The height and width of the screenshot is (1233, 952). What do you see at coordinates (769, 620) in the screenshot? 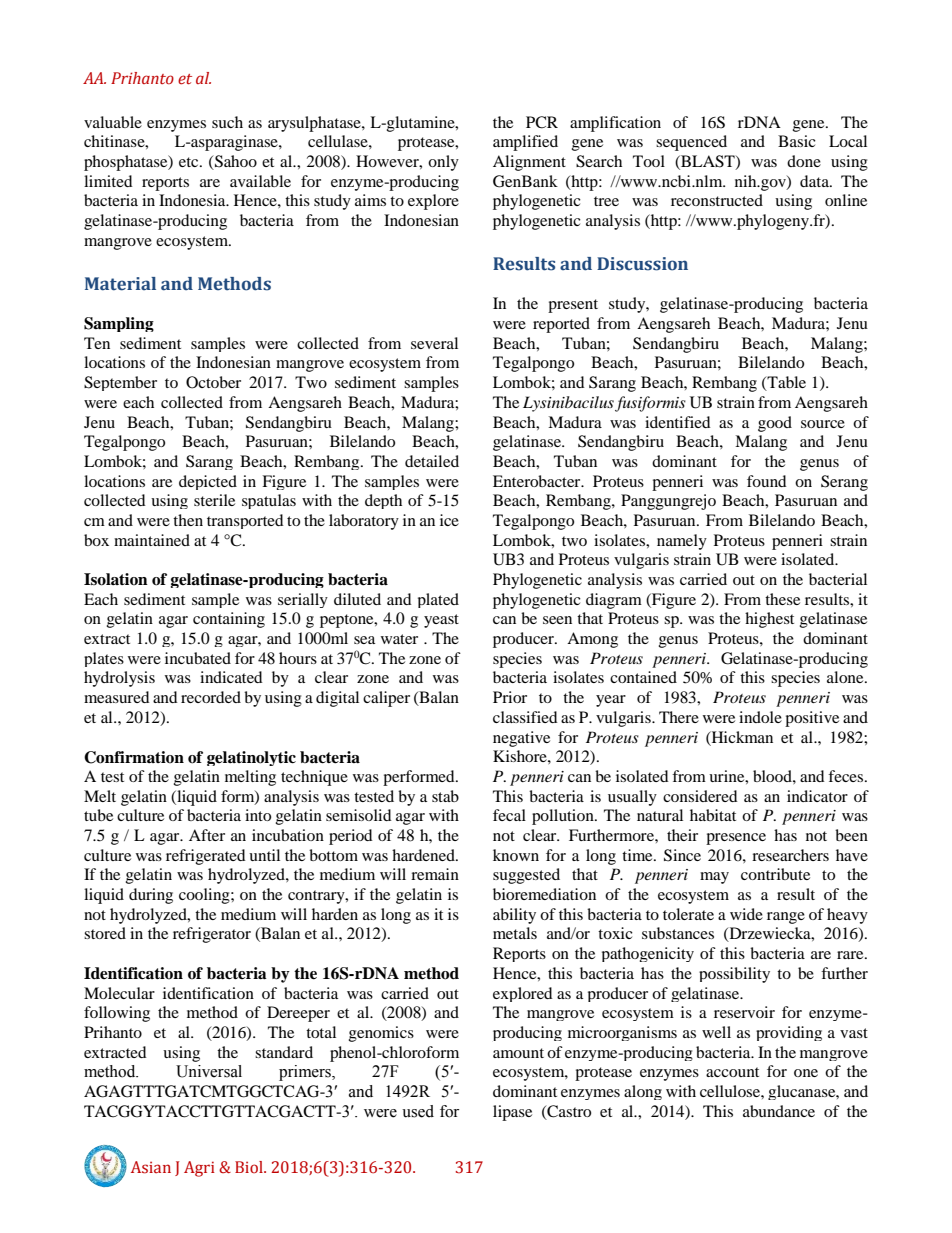
I see `highest` at bounding box center [769, 620].
